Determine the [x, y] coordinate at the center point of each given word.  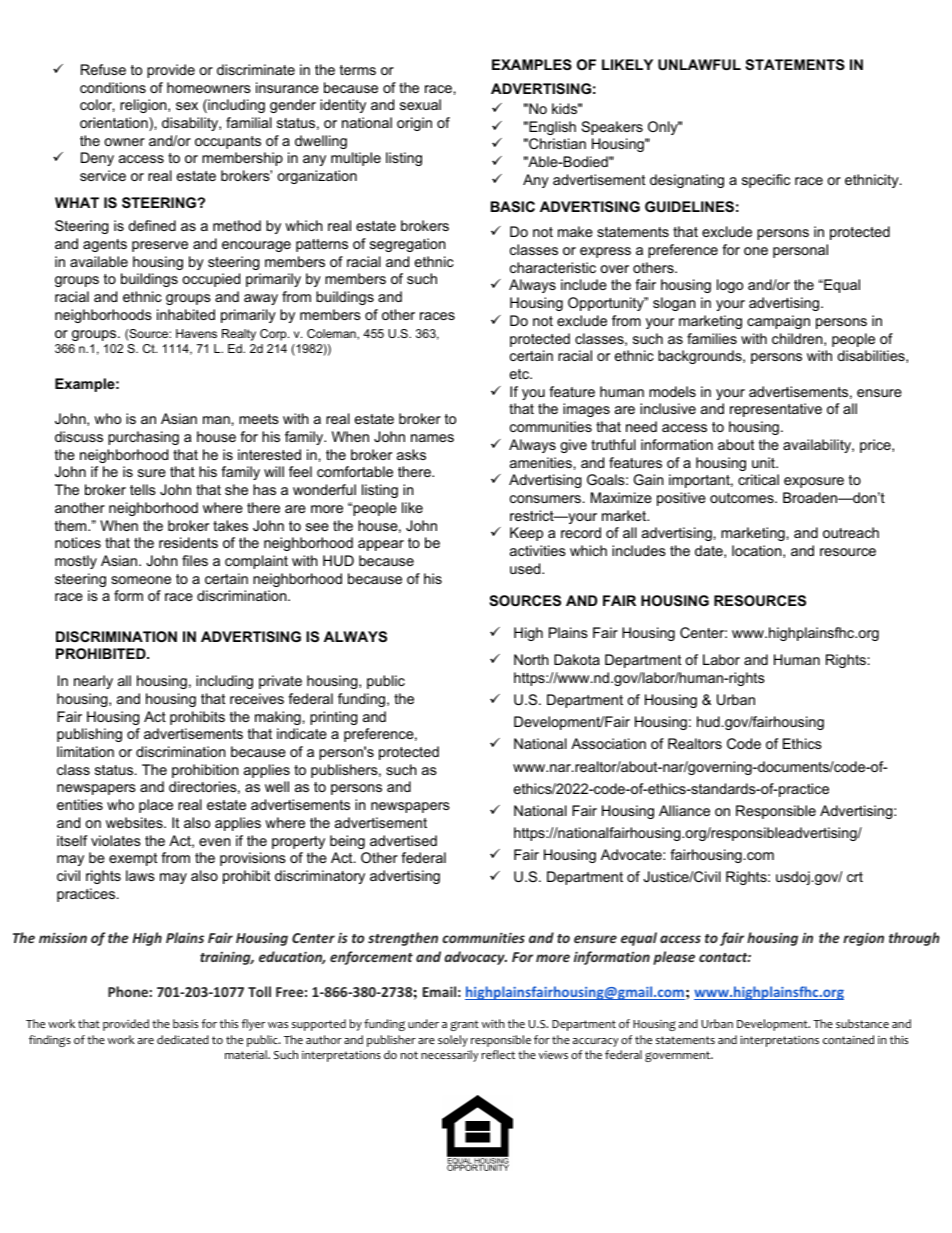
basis [185, 1023]
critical [758, 479]
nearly [93, 682]
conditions [113, 87]
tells [143, 489]
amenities [541, 462]
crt [855, 877]
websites [135, 822]
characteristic [553, 267]
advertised [403, 840]
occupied [211, 280]
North [531, 659]
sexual [420, 104]
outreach [851, 532]
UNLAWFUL [699, 64]
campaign [778, 322]
